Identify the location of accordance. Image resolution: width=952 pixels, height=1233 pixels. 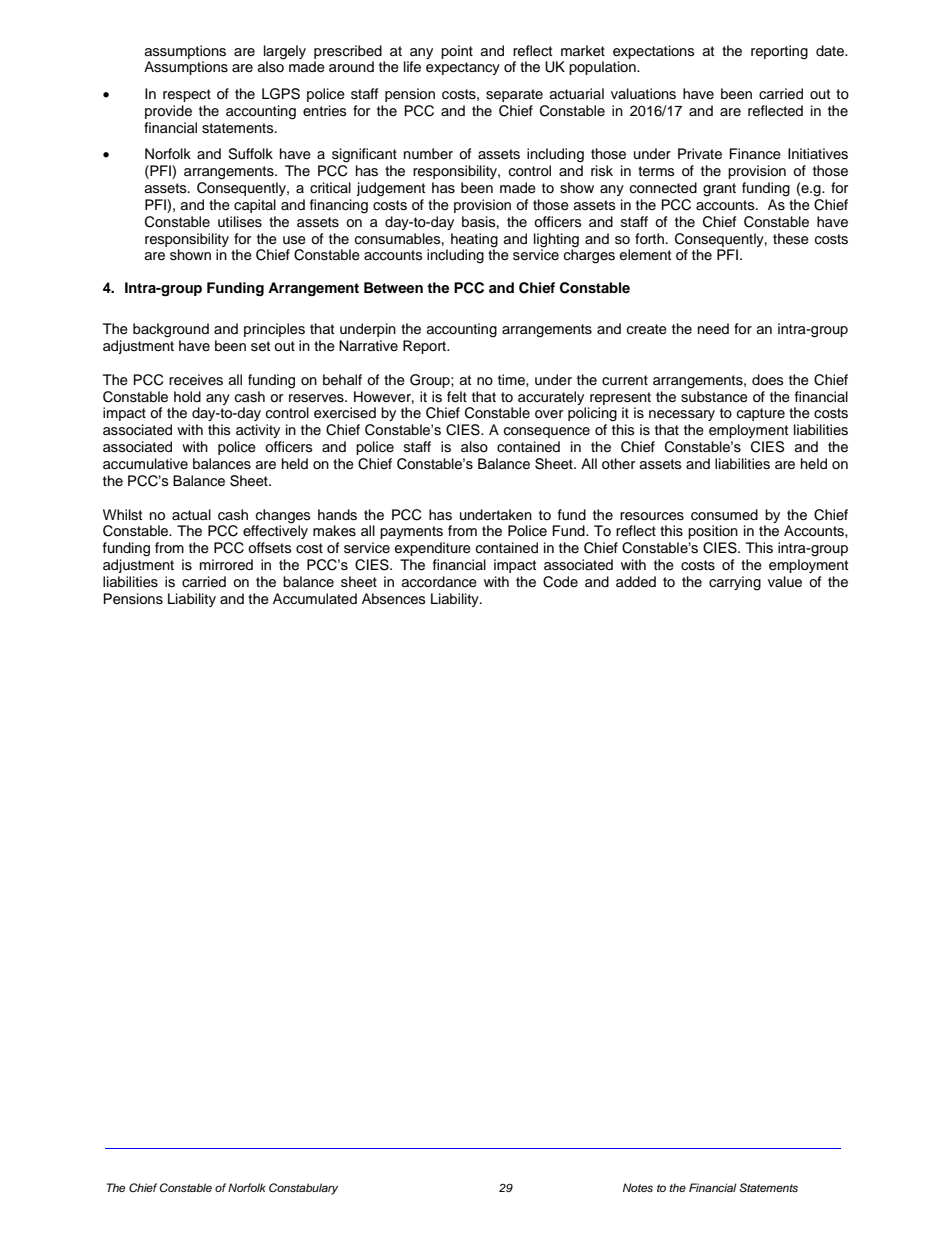
(439, 582).
